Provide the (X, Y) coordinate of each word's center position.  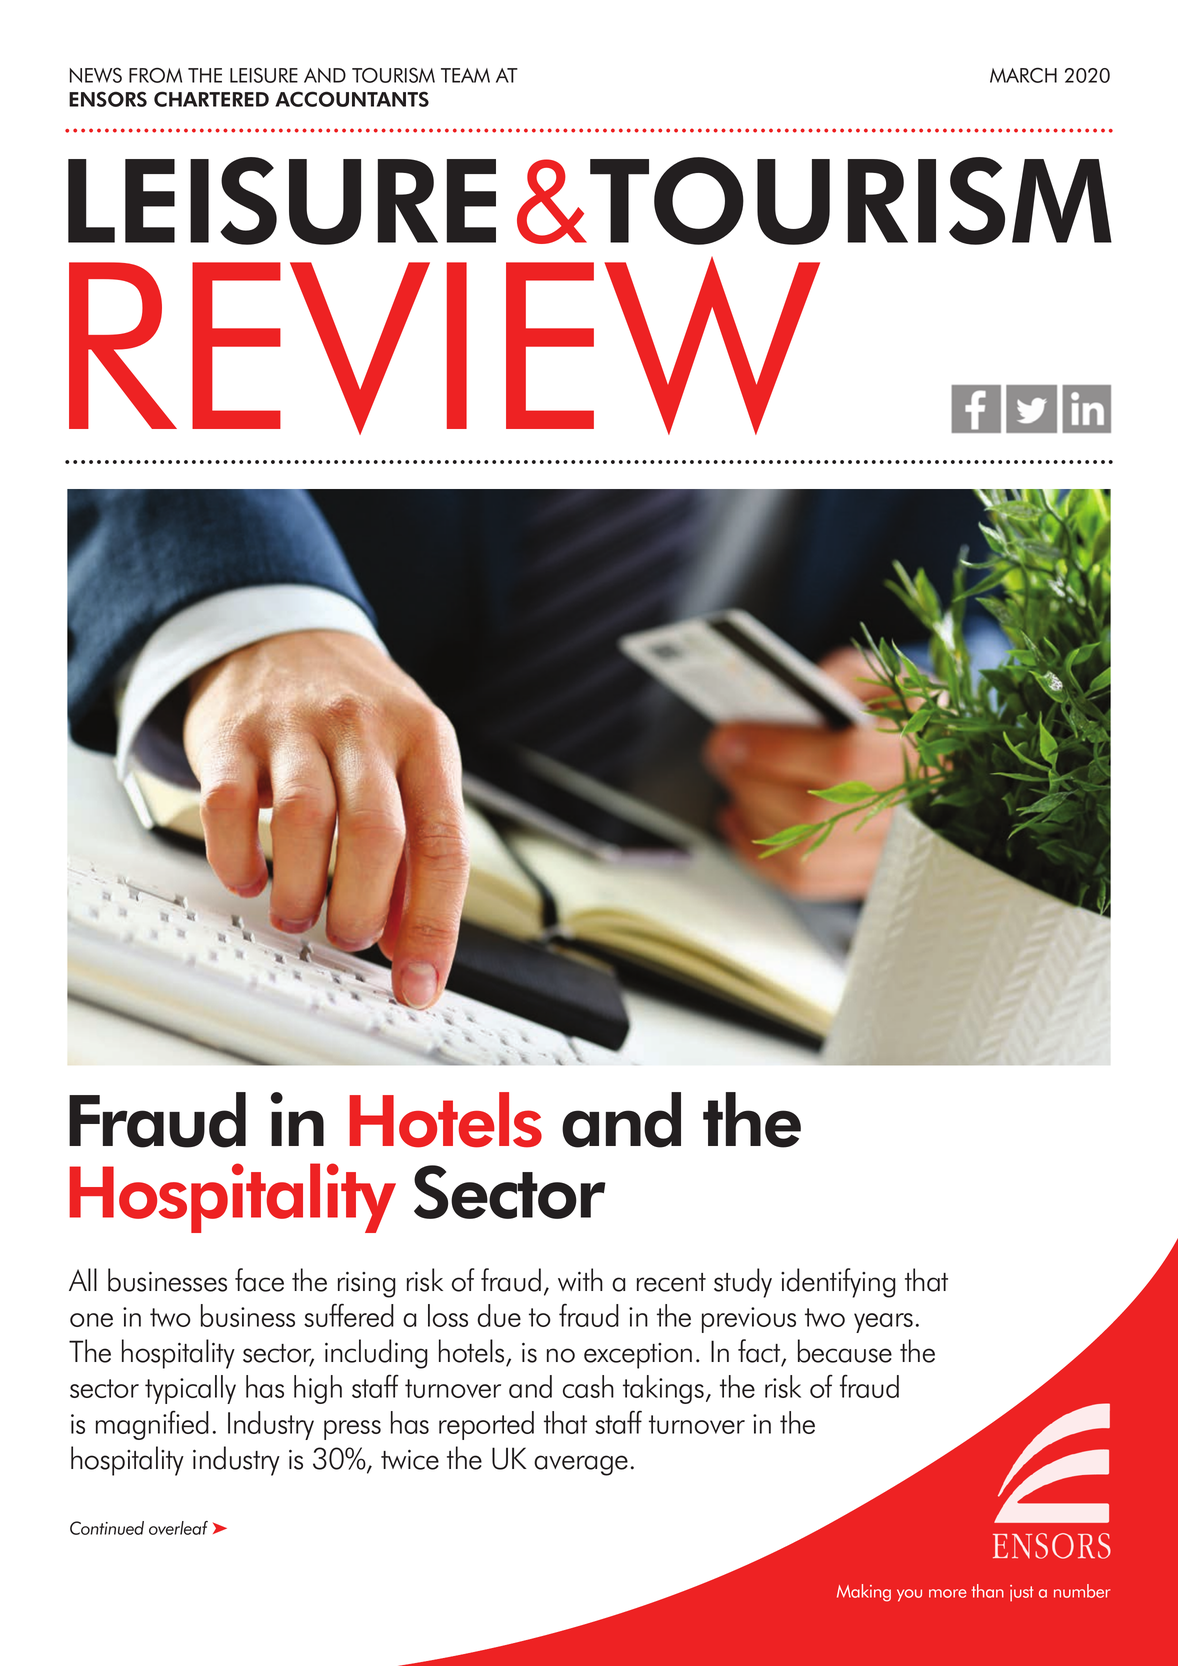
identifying (838, 1283)
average (581, 1465)
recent (671, 1282)
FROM (155, 75)
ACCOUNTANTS (352, 99)
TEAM (465, 75)
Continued (107, 1528)
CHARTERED (211, 99)
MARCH (1023, 75)
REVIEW (444, 346)
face (259, 1280)
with (580, 1279)
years (883, 1323)
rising (367, 1284)
